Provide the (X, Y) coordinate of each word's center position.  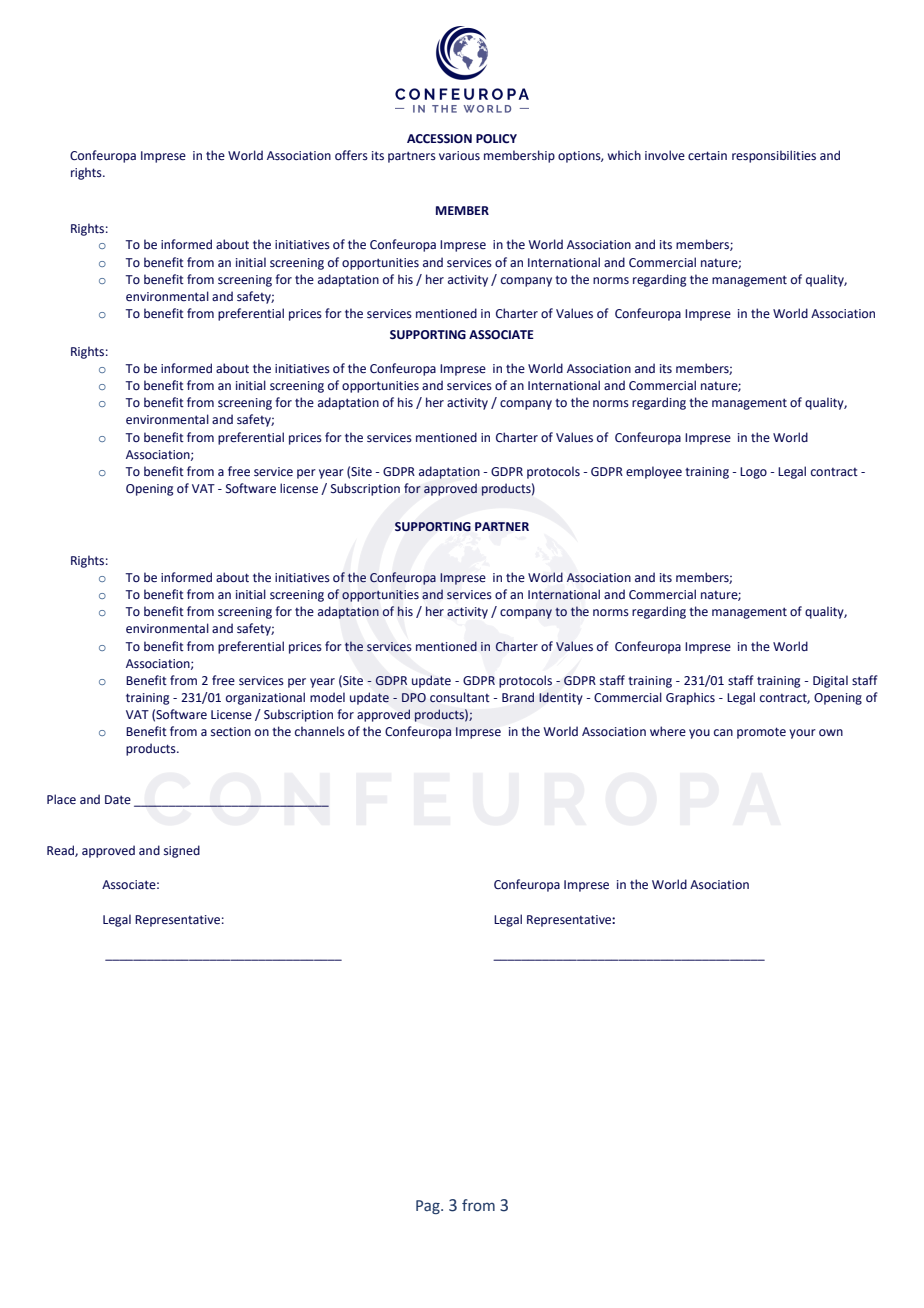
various (459, 156)
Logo (753, 473)
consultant (460, 697)
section (231, 732)
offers (351, 155)
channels (320, 731)
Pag (429, 1207)
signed (182, 851)
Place (61, 799)
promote (761, 733)
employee (654, 472)
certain (707, 156)
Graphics (690, 698)
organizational (265, 698)
